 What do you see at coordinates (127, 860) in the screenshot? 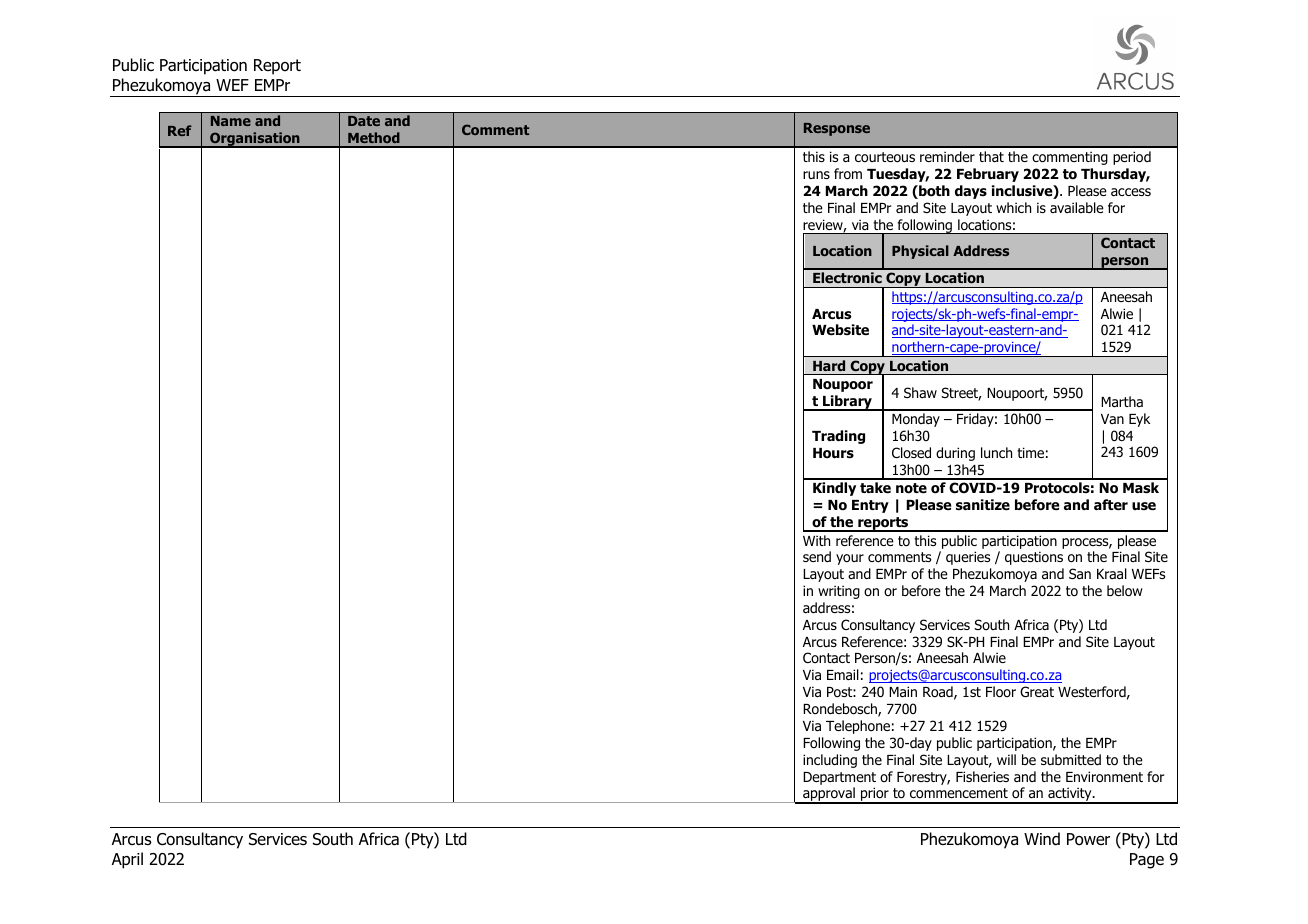
I see `April` at bounding box center [127, 860].
